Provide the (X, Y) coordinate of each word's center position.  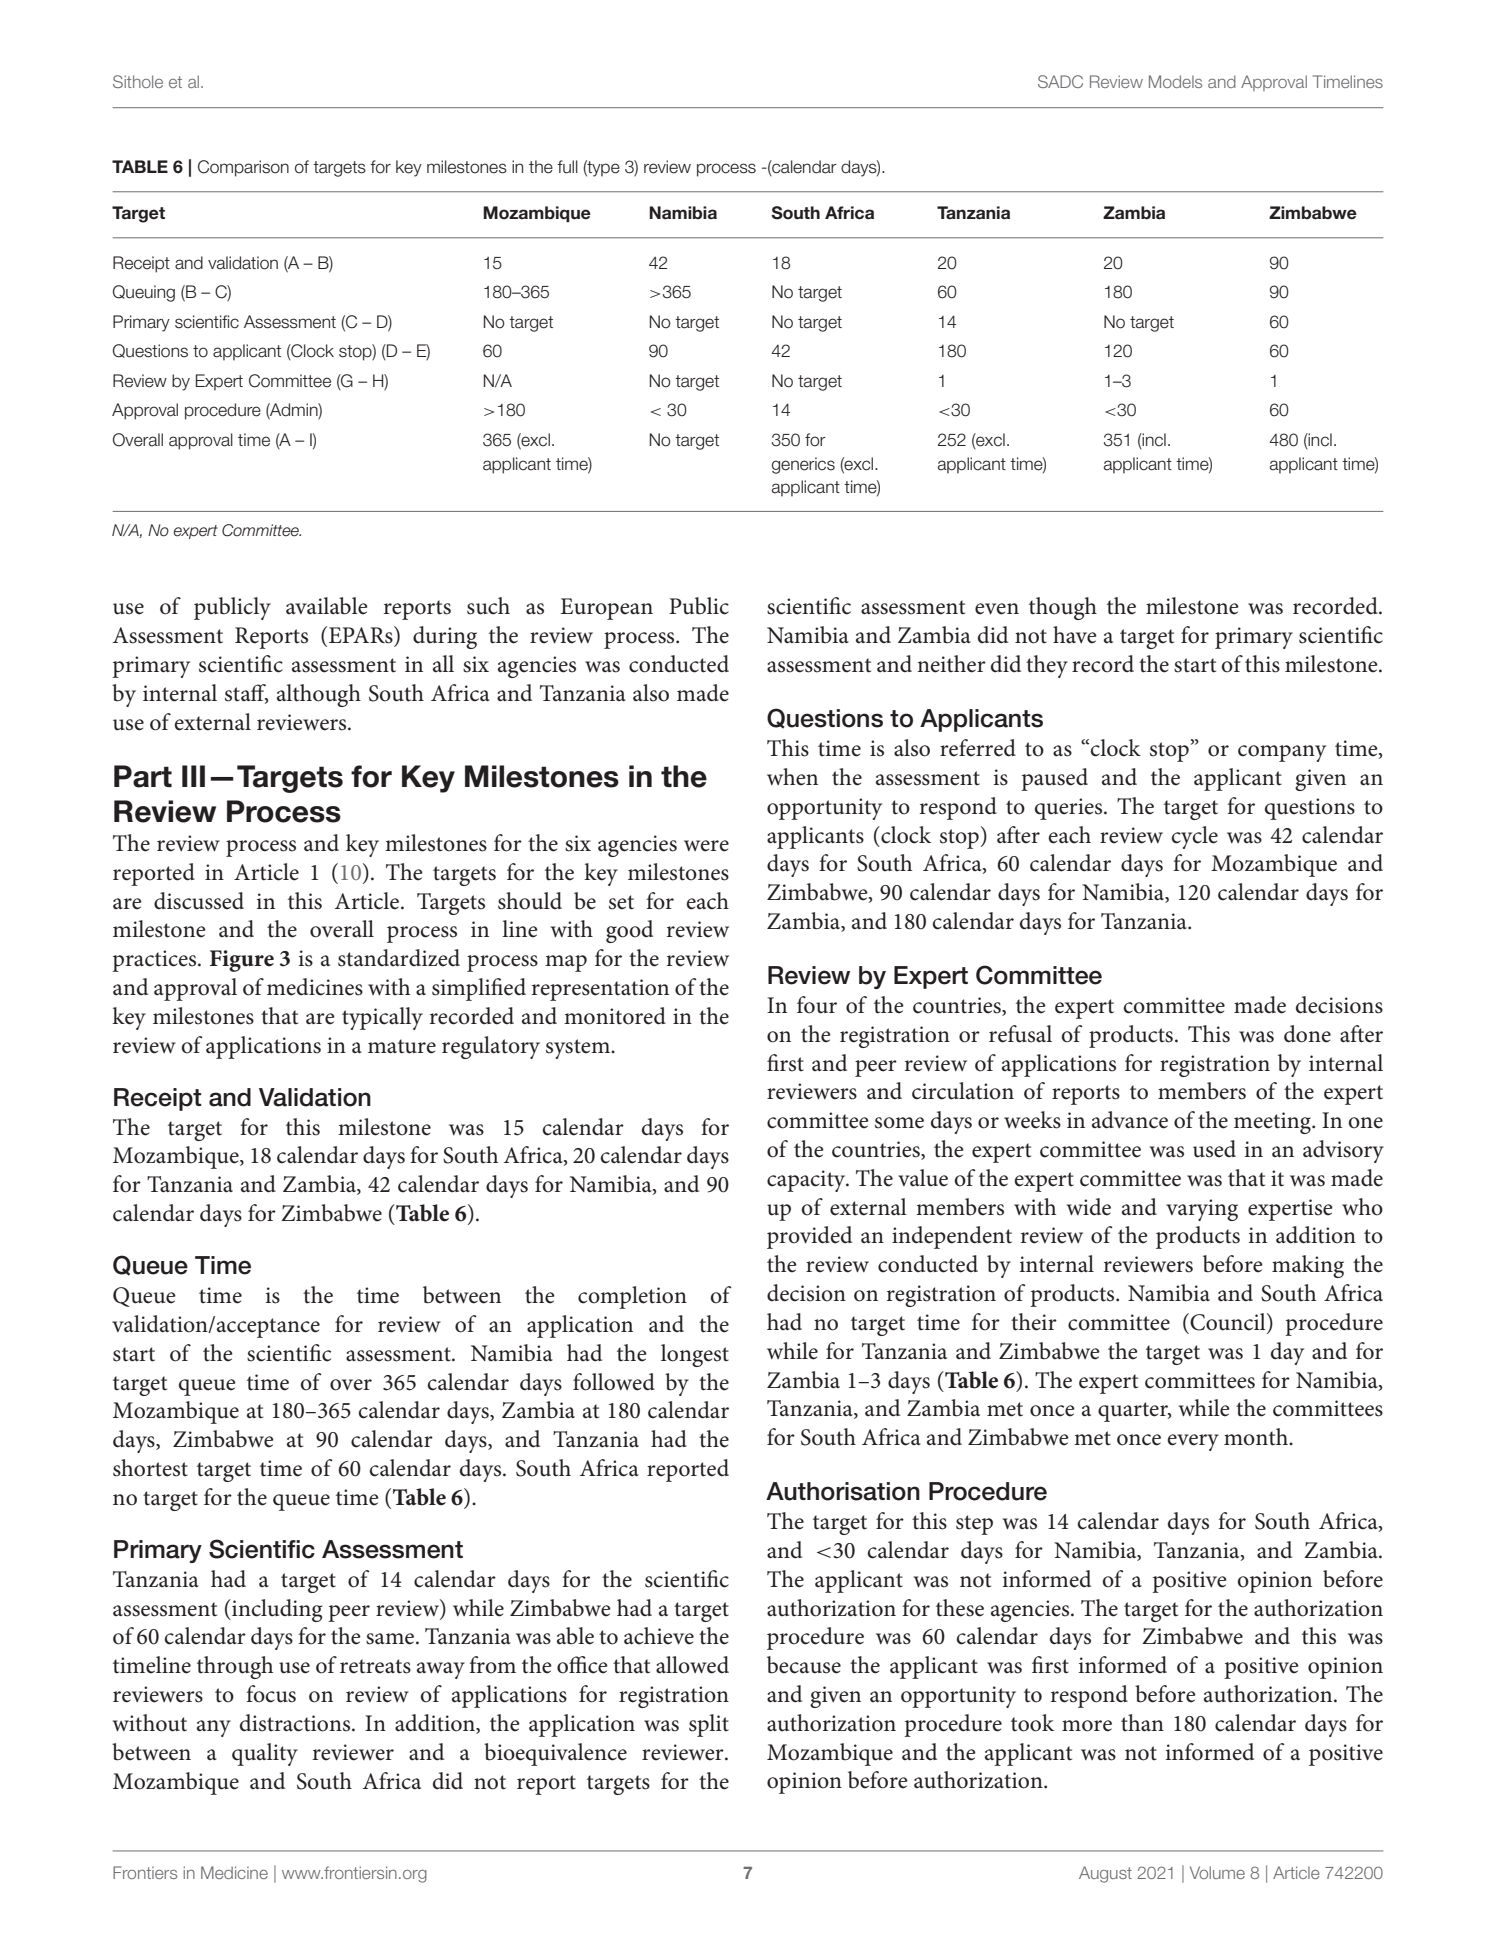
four (817, 1005)
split (709, 1725)
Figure (242, 961)
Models (1175, 81)
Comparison (243, 168)
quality (265, 1754)
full (567, 167)
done (1307, 1034)
